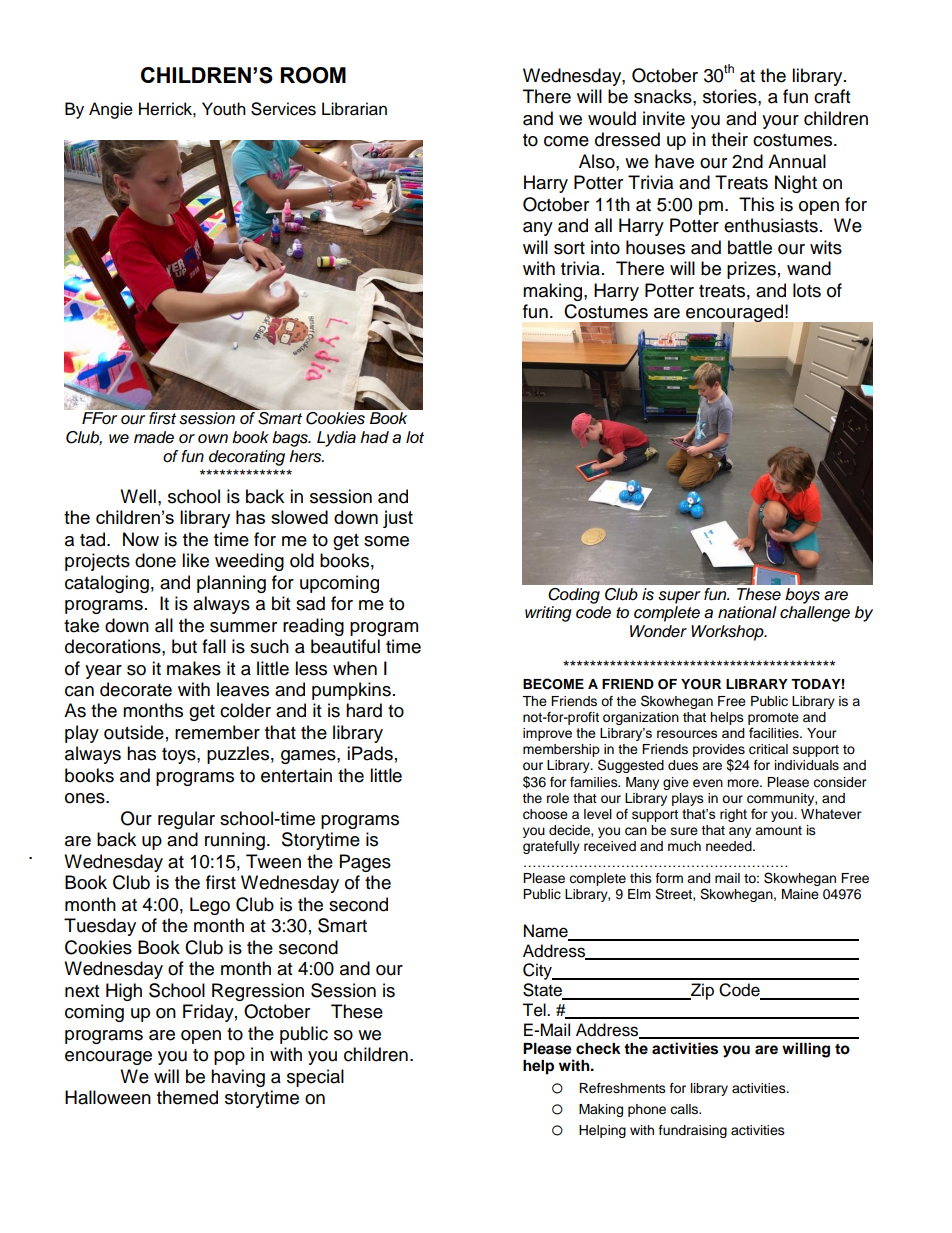 Image resolution: width=952 pixels, height=1233 pixels. Describe the element at coordinates (186, 820) in the screenshot. I see `regular` at that location.
